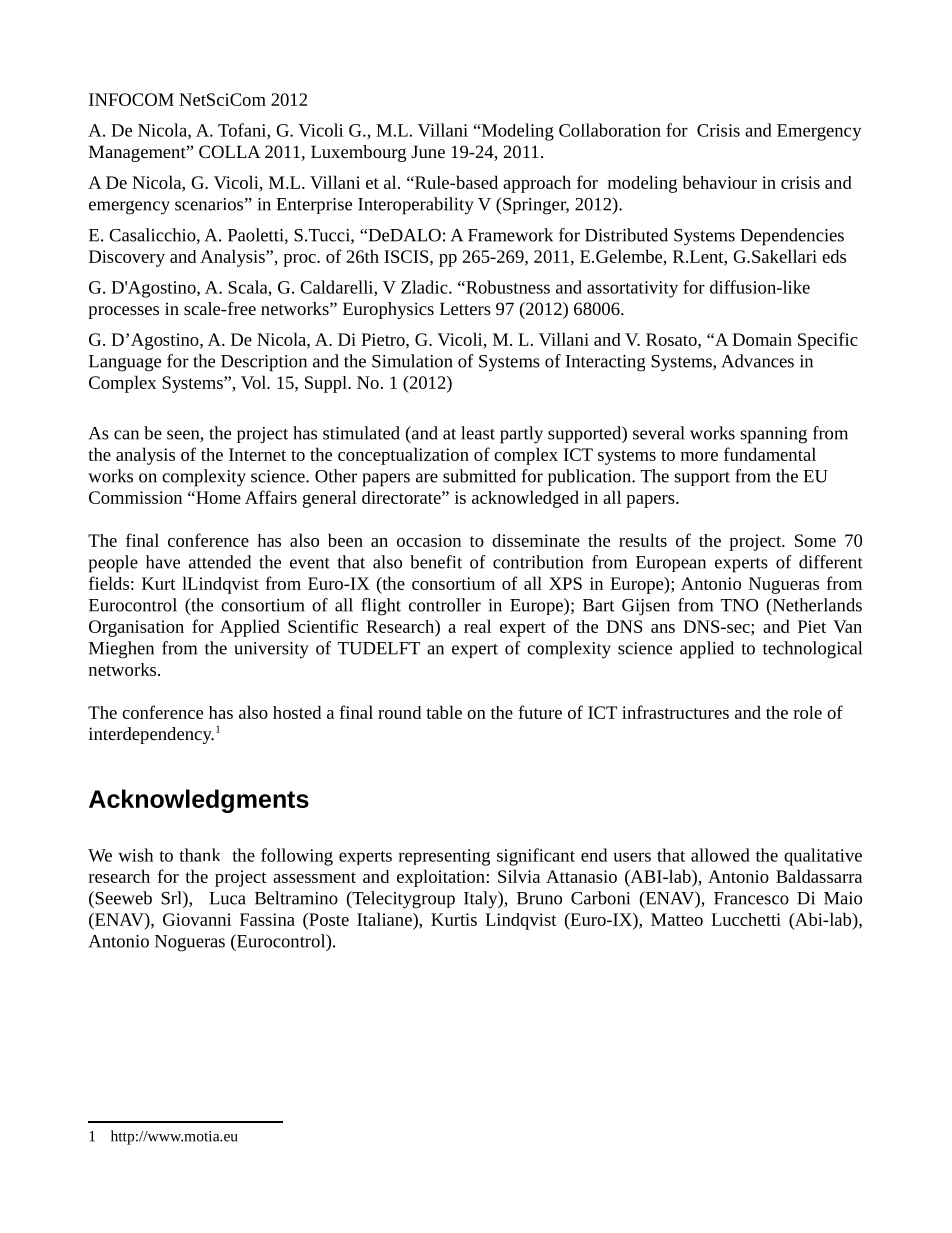  I want to click on Description, so click(264, 363).
